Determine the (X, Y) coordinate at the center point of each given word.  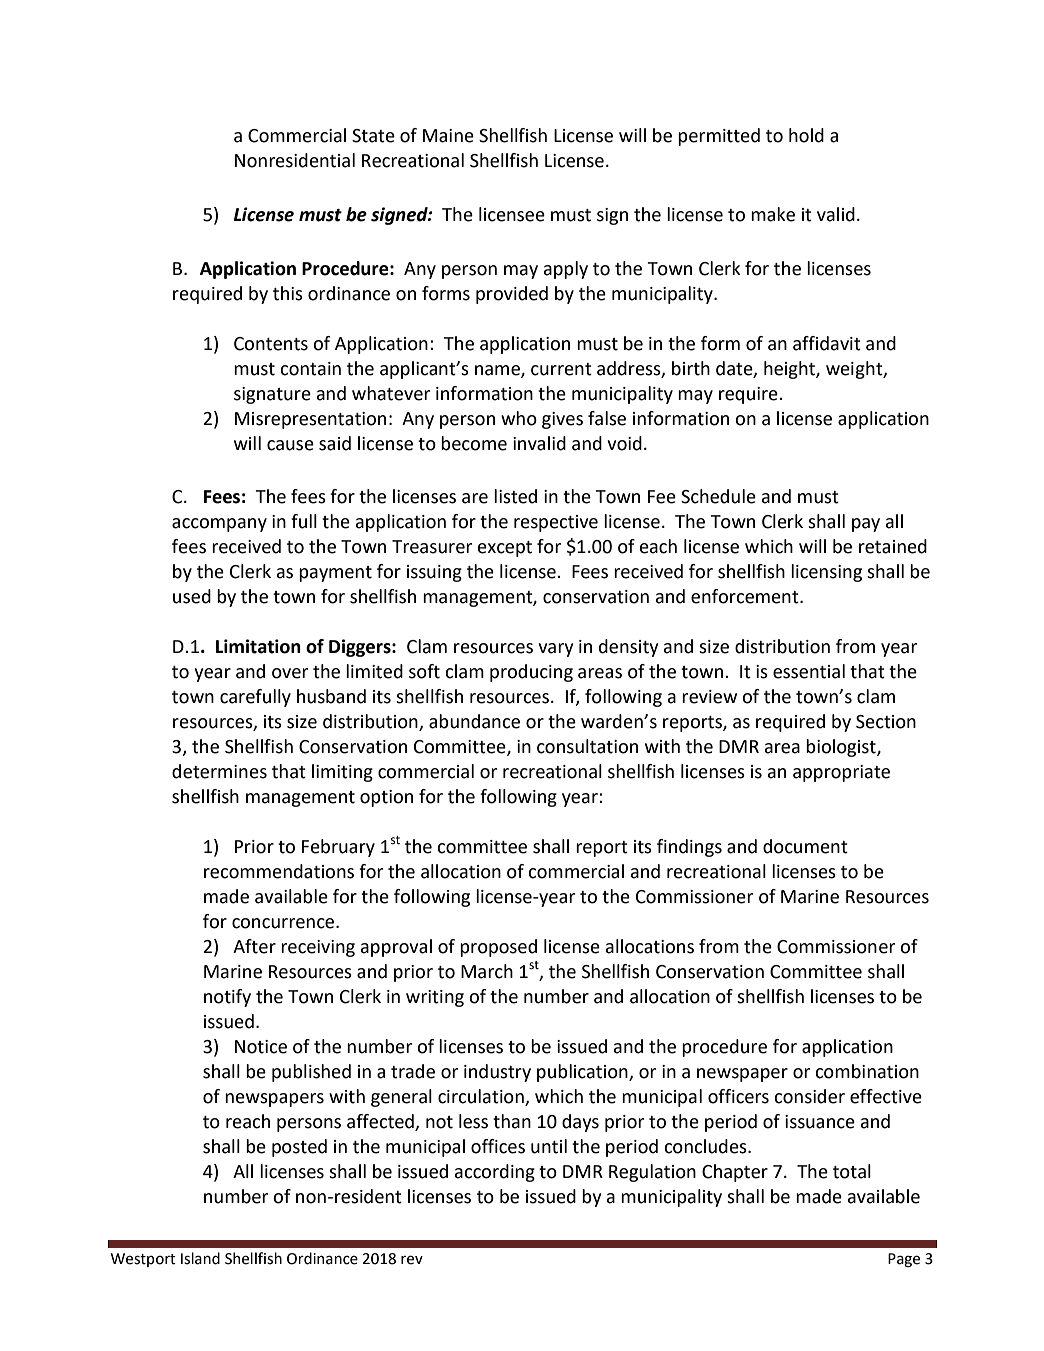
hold (806, 135)
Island (200, 1258)
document (805, 846)
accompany (219, 525)
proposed (498, 948)
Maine (448, 136)
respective (556, 523)
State (373, 136)
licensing (826, 573)
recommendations (279, 871)
